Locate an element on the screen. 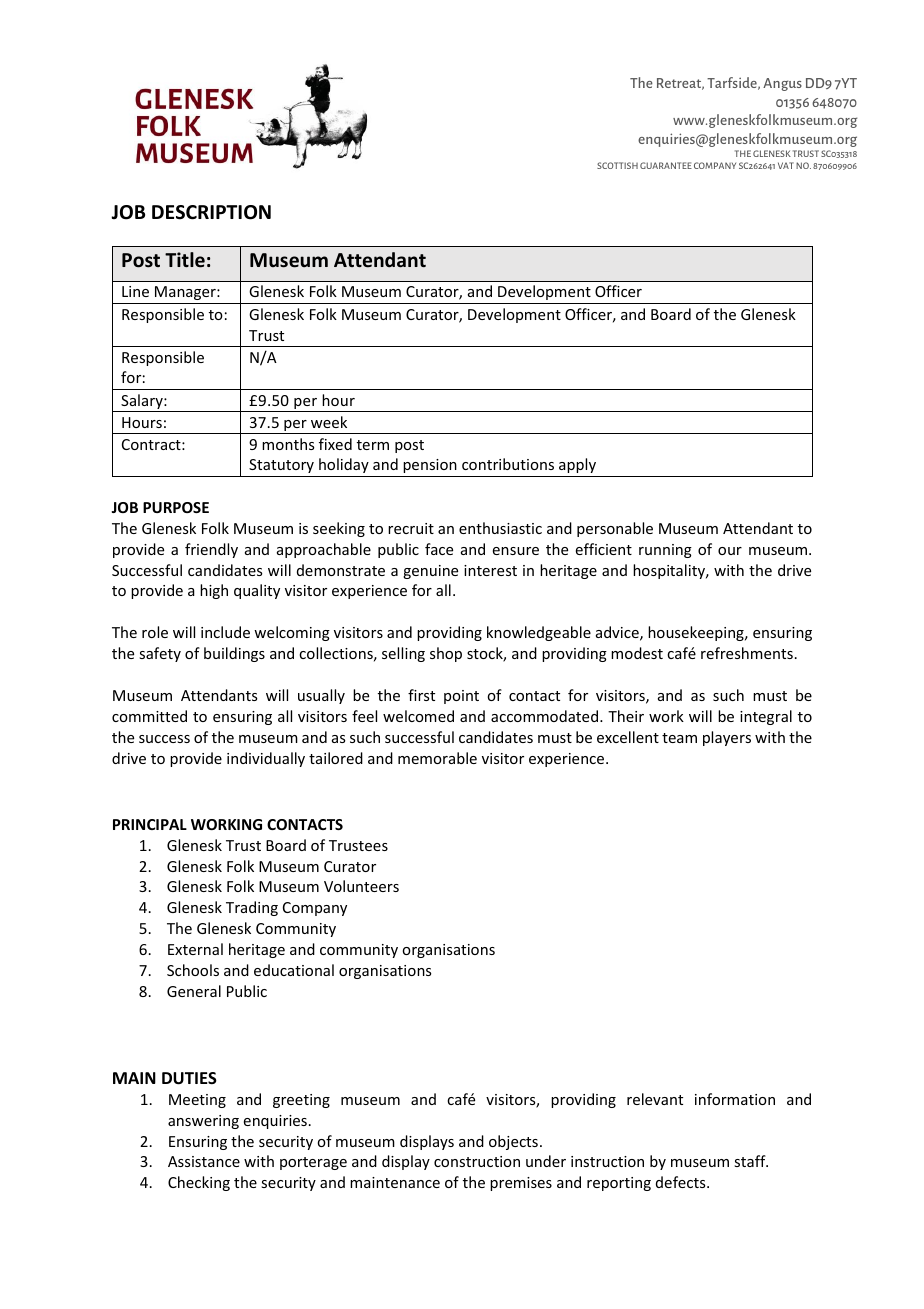  GUARANTEE is located at coordinates (666, 165).
